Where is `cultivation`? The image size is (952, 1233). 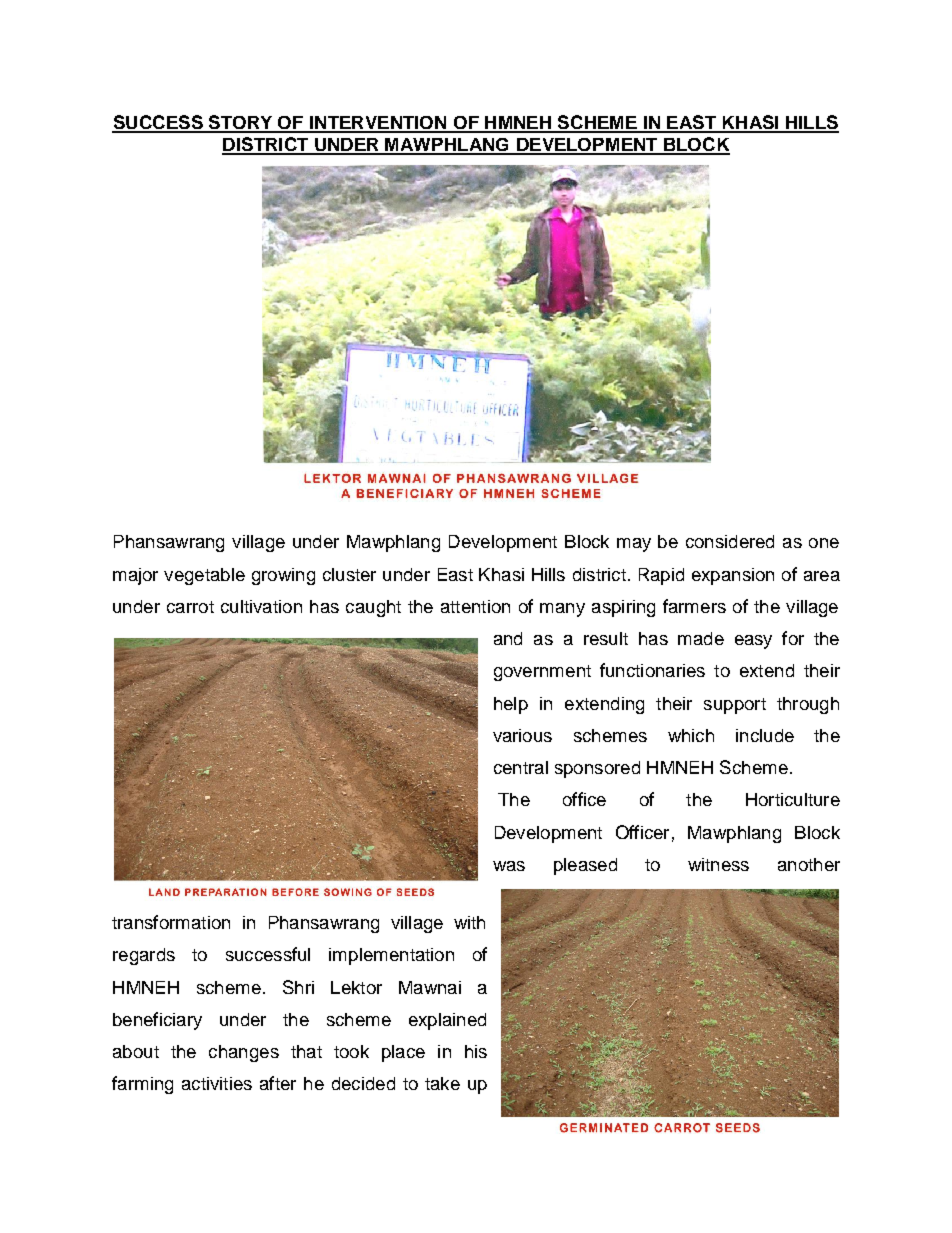 cultivation is located at coordinates (261, 606).
